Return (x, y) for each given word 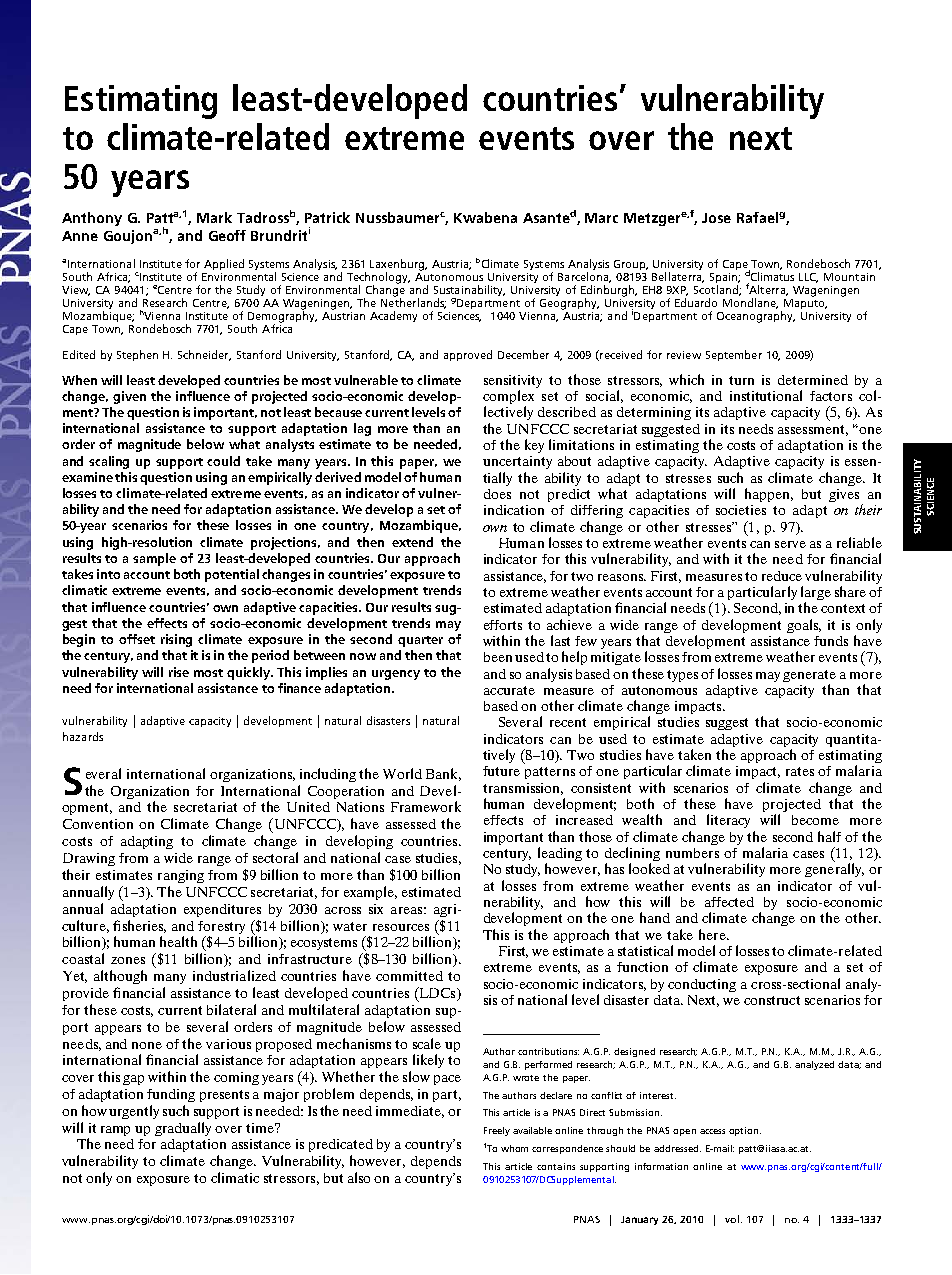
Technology (378, 279)
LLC (808, 278)
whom (514, 1148)
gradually (183, 1129)
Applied (224, 264)
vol (732, 1219)
